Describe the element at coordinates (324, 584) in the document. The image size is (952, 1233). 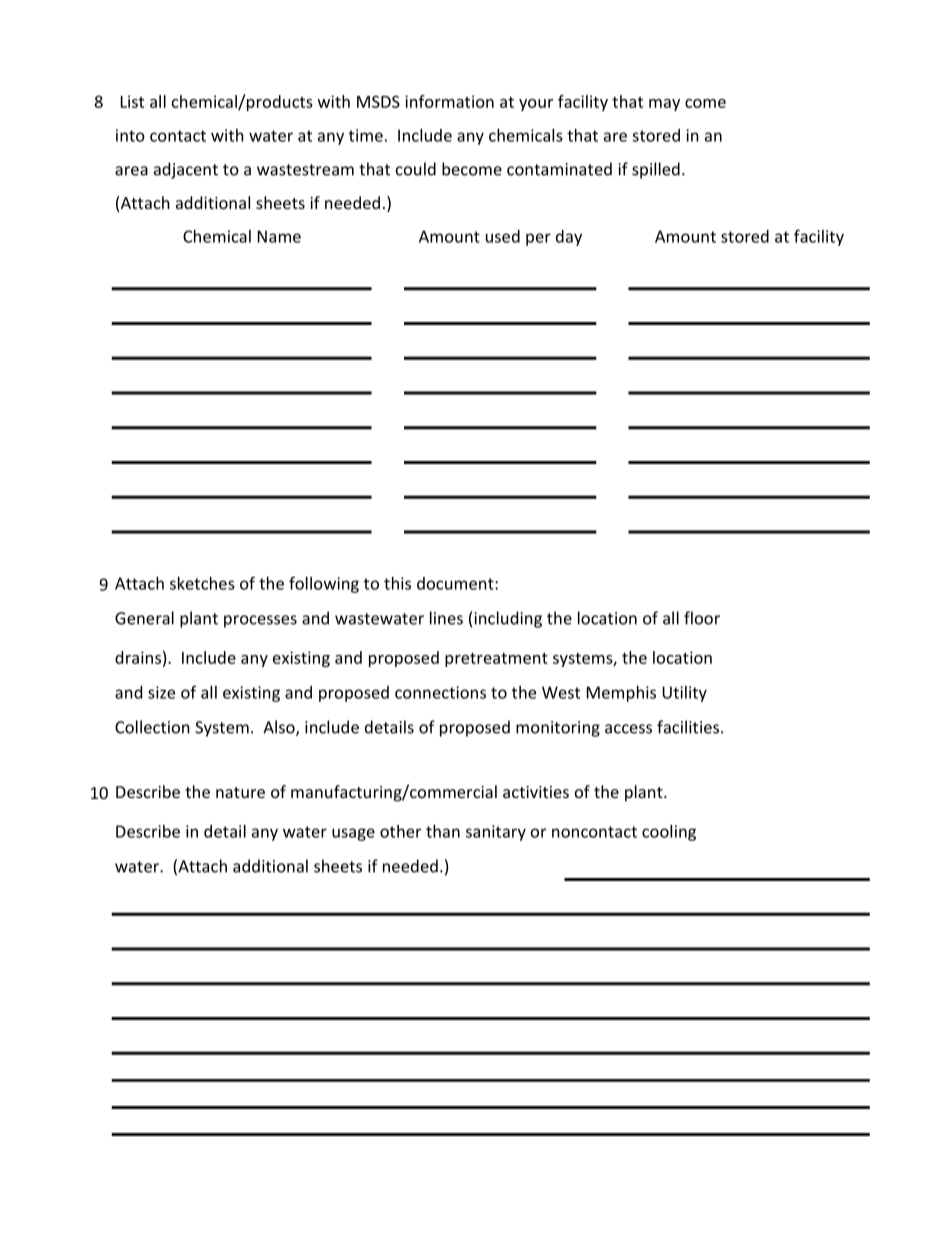
I see `following` at that location.
